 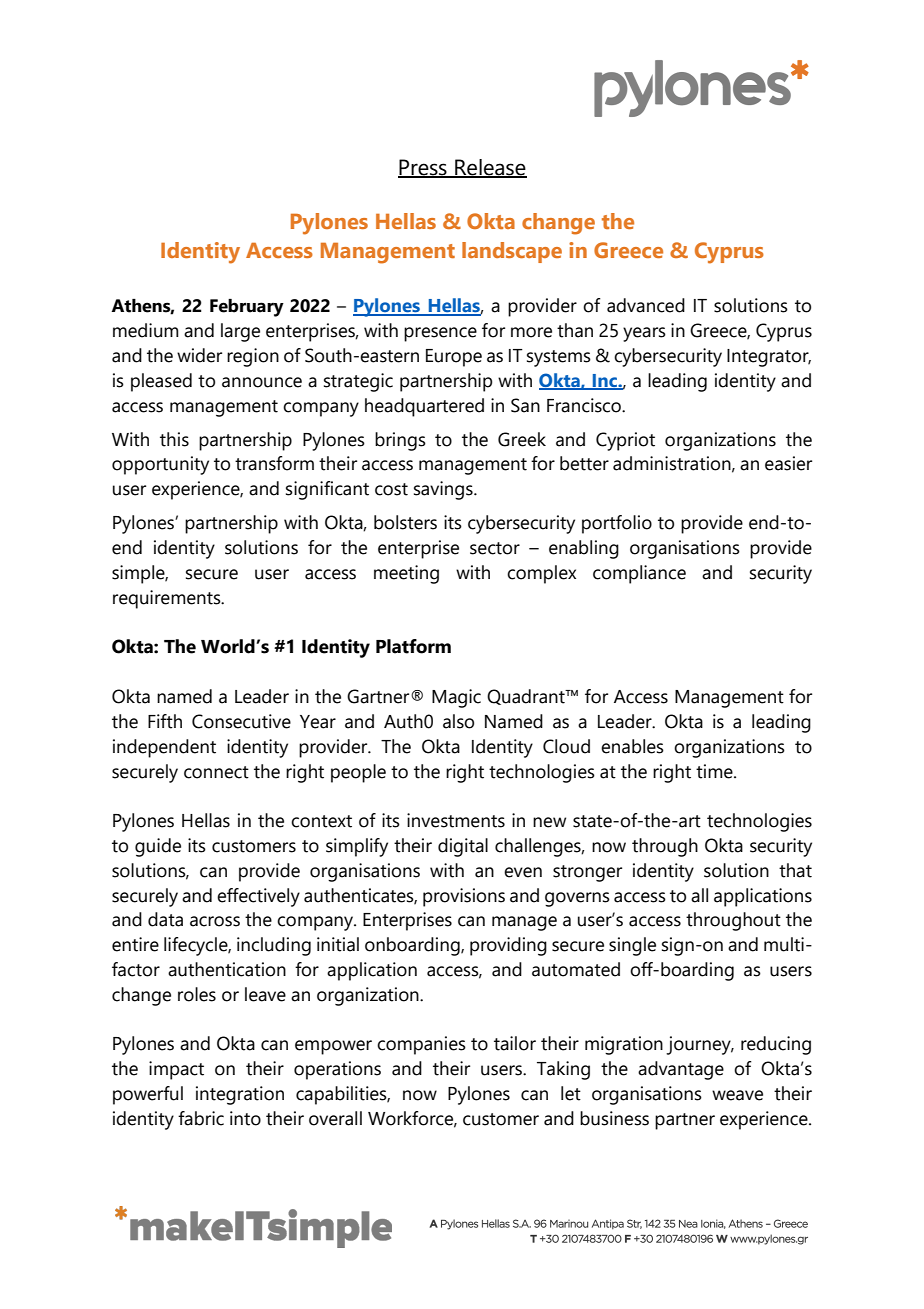 I want to click on compliance, so click(x=639, y=574).
